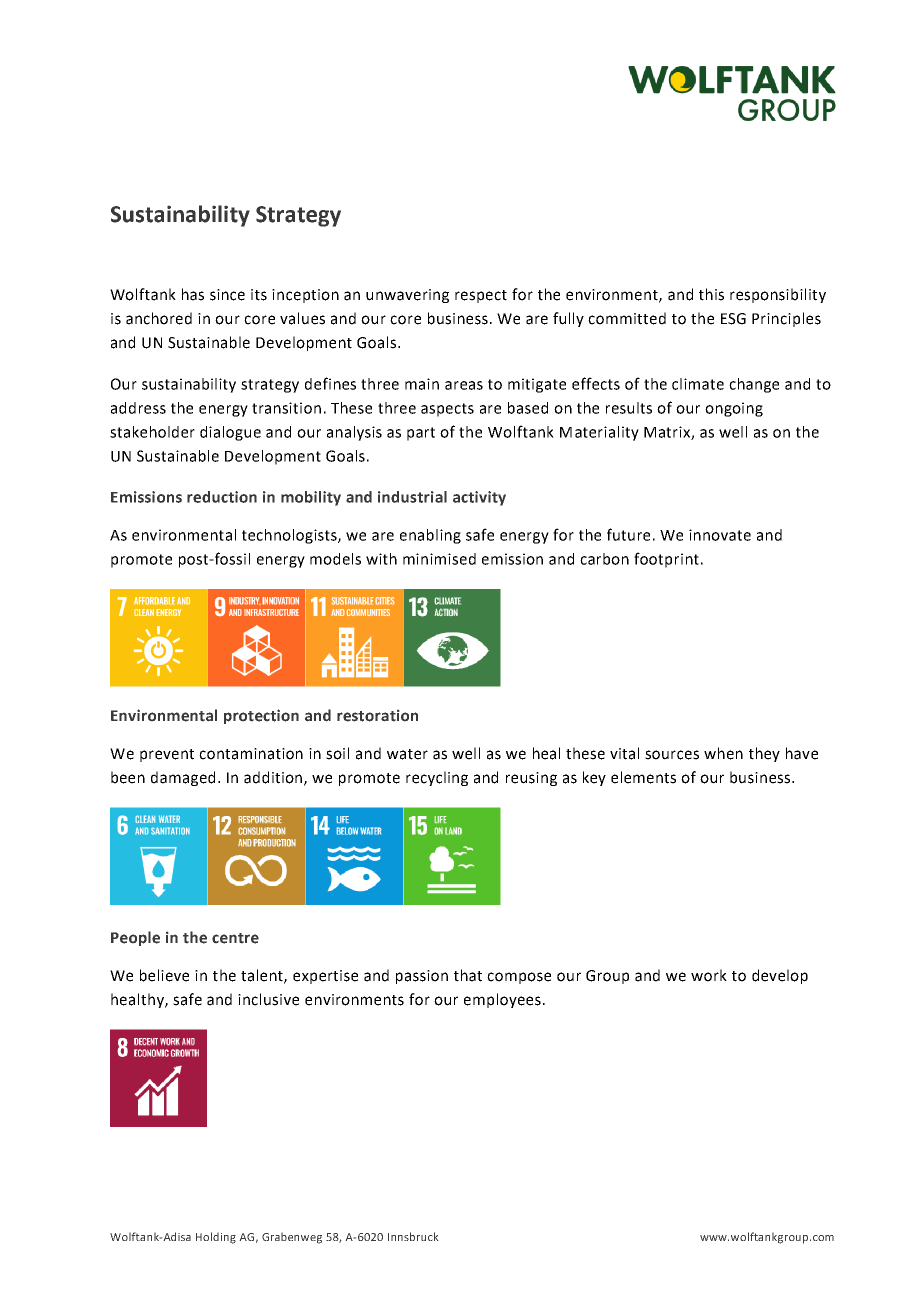 This screenshot has height=1309, width=924. What do you see at coordinates (502, 1000) in the screenshot?
I see `employees` at bounding box center [502, 1000].
